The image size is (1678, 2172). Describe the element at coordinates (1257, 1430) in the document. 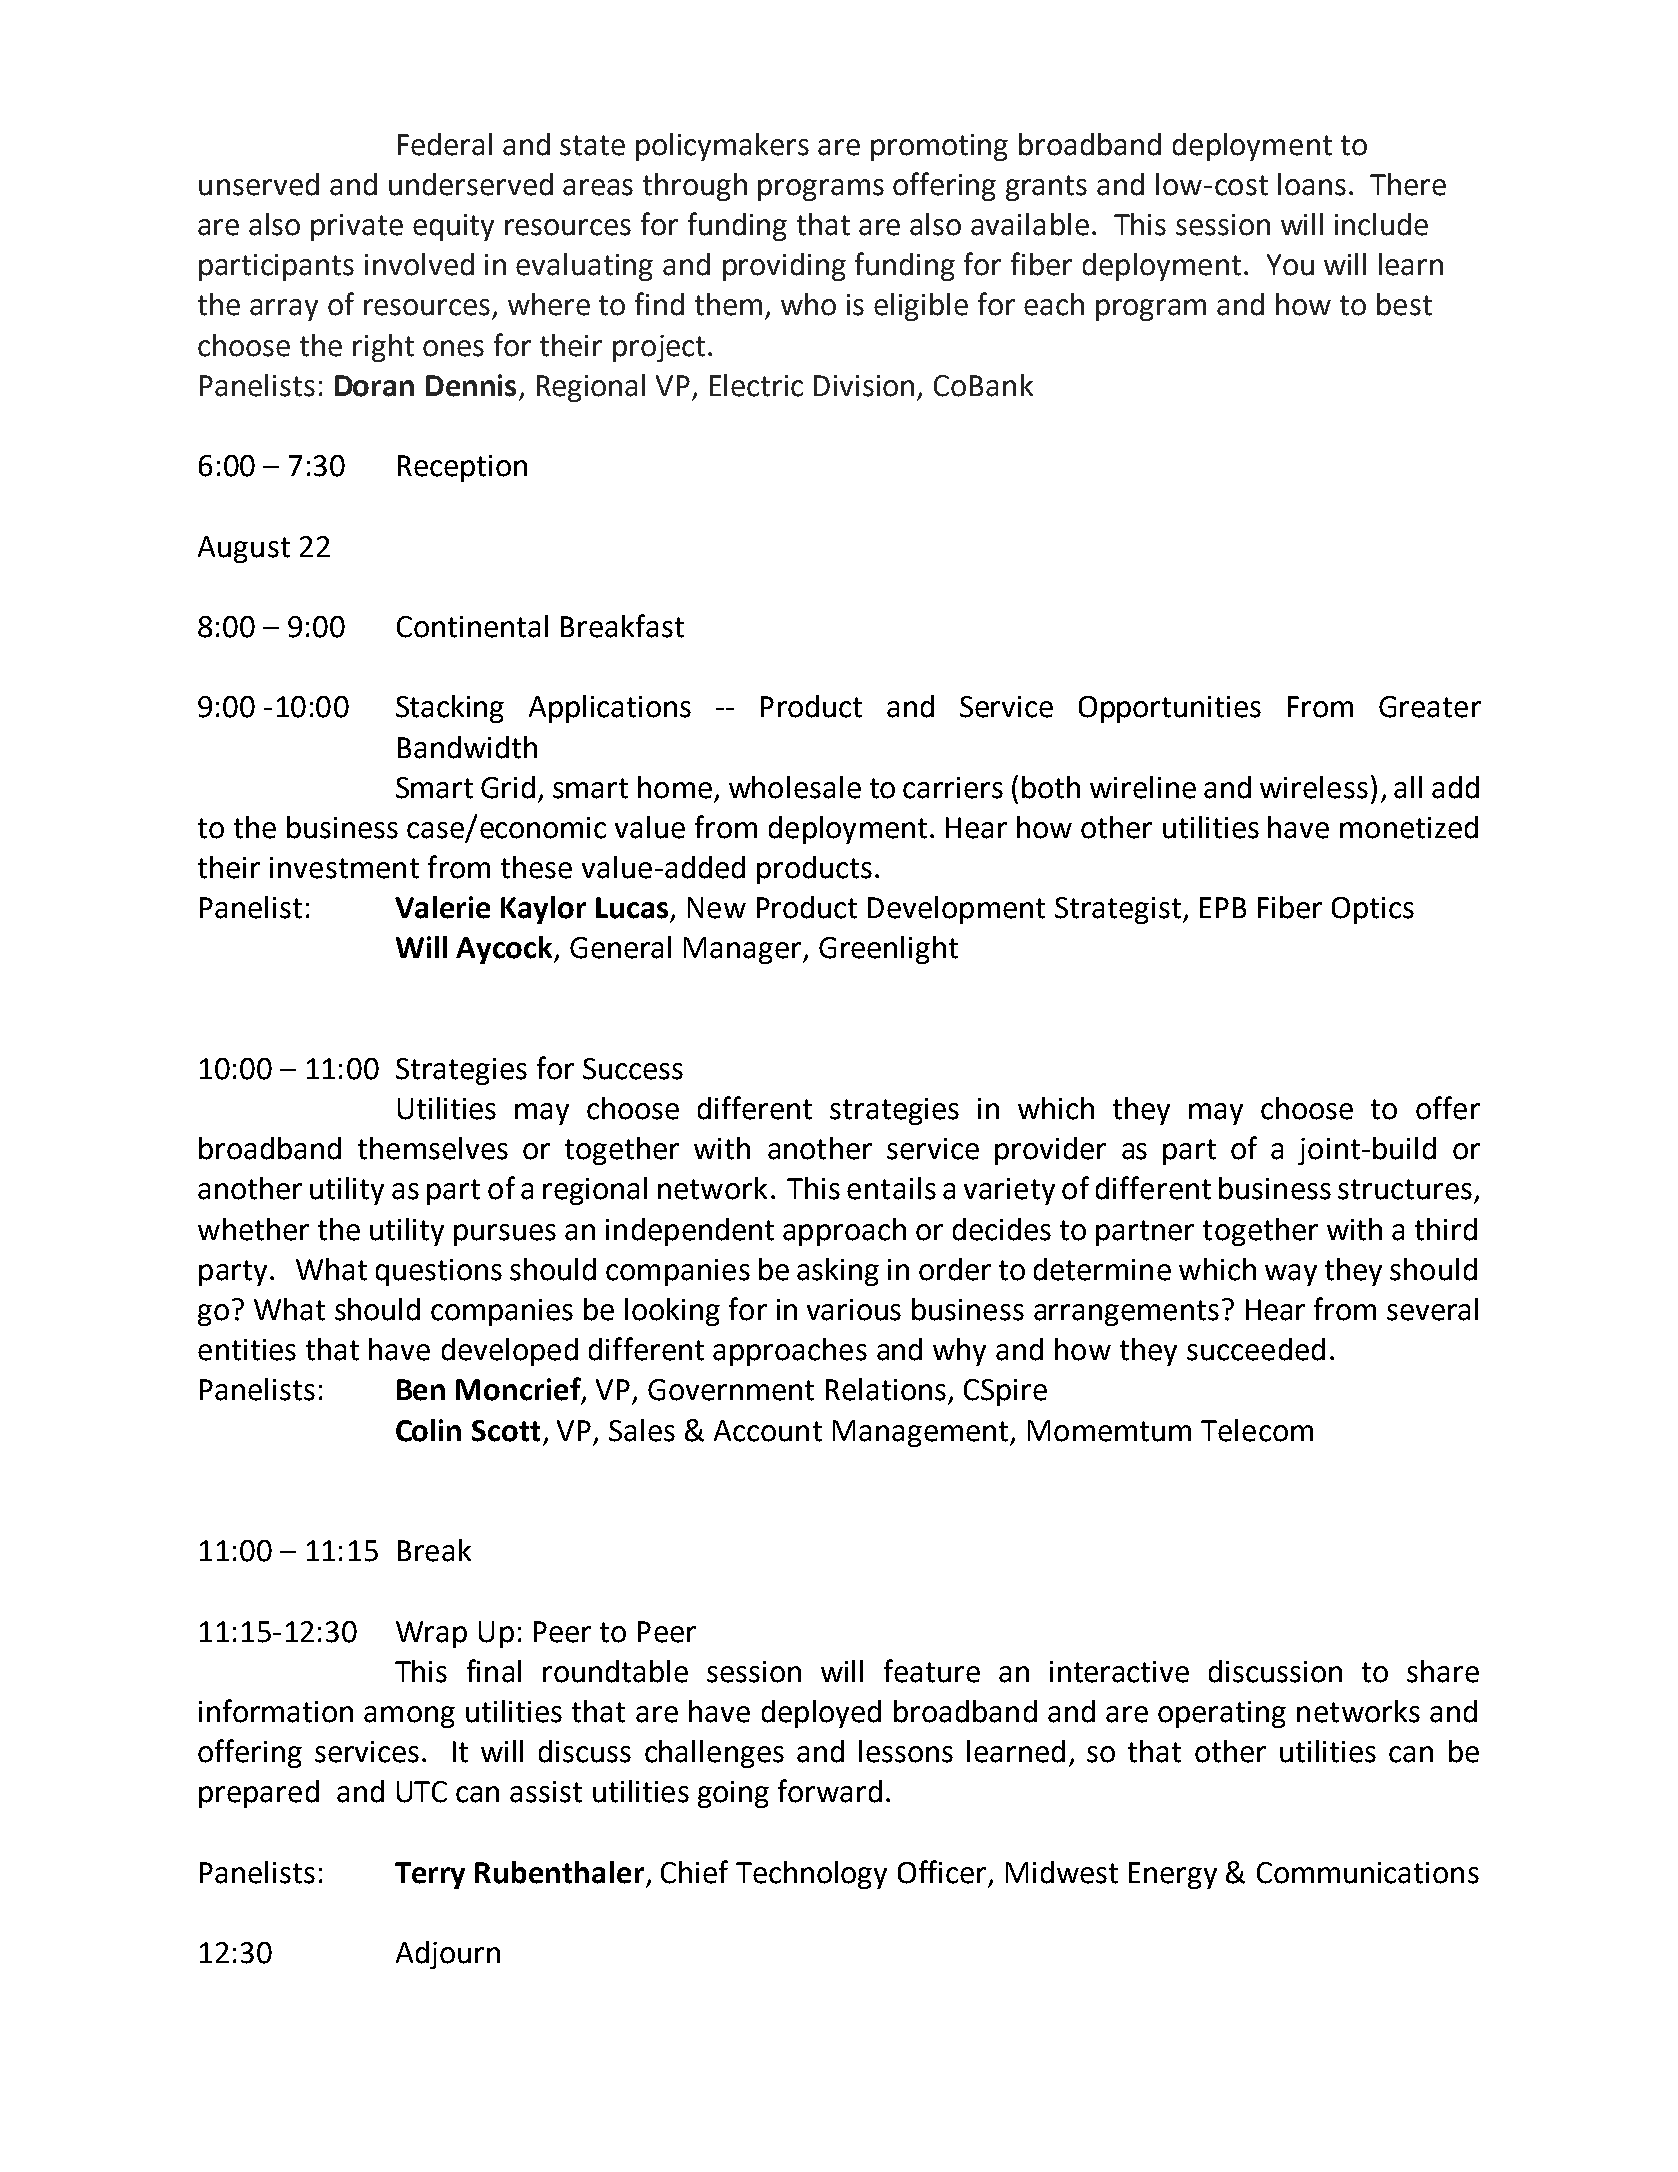

I see `Telecom` at that location.
